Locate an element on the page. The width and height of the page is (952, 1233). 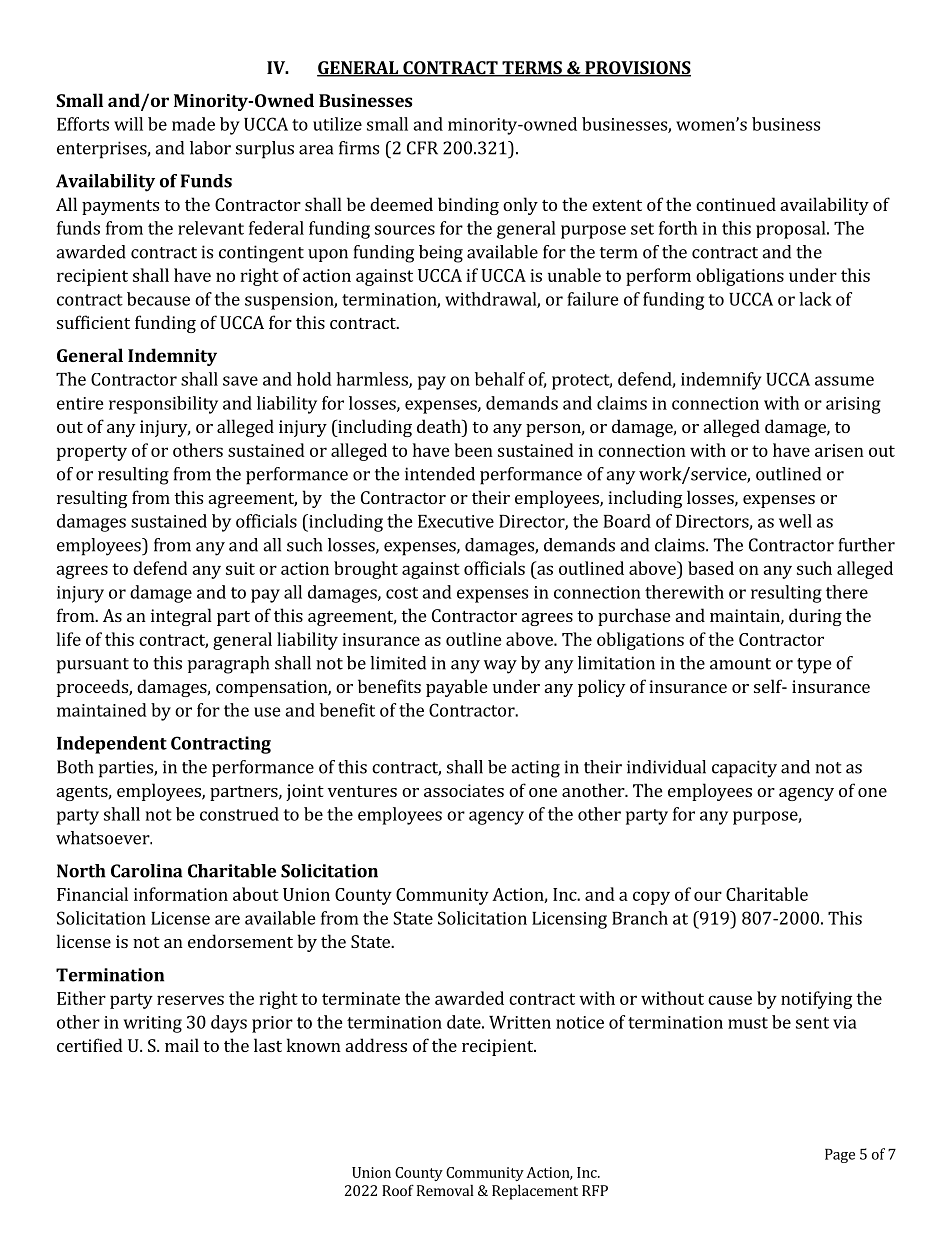
behalf is located at coordinates (500, 379).
